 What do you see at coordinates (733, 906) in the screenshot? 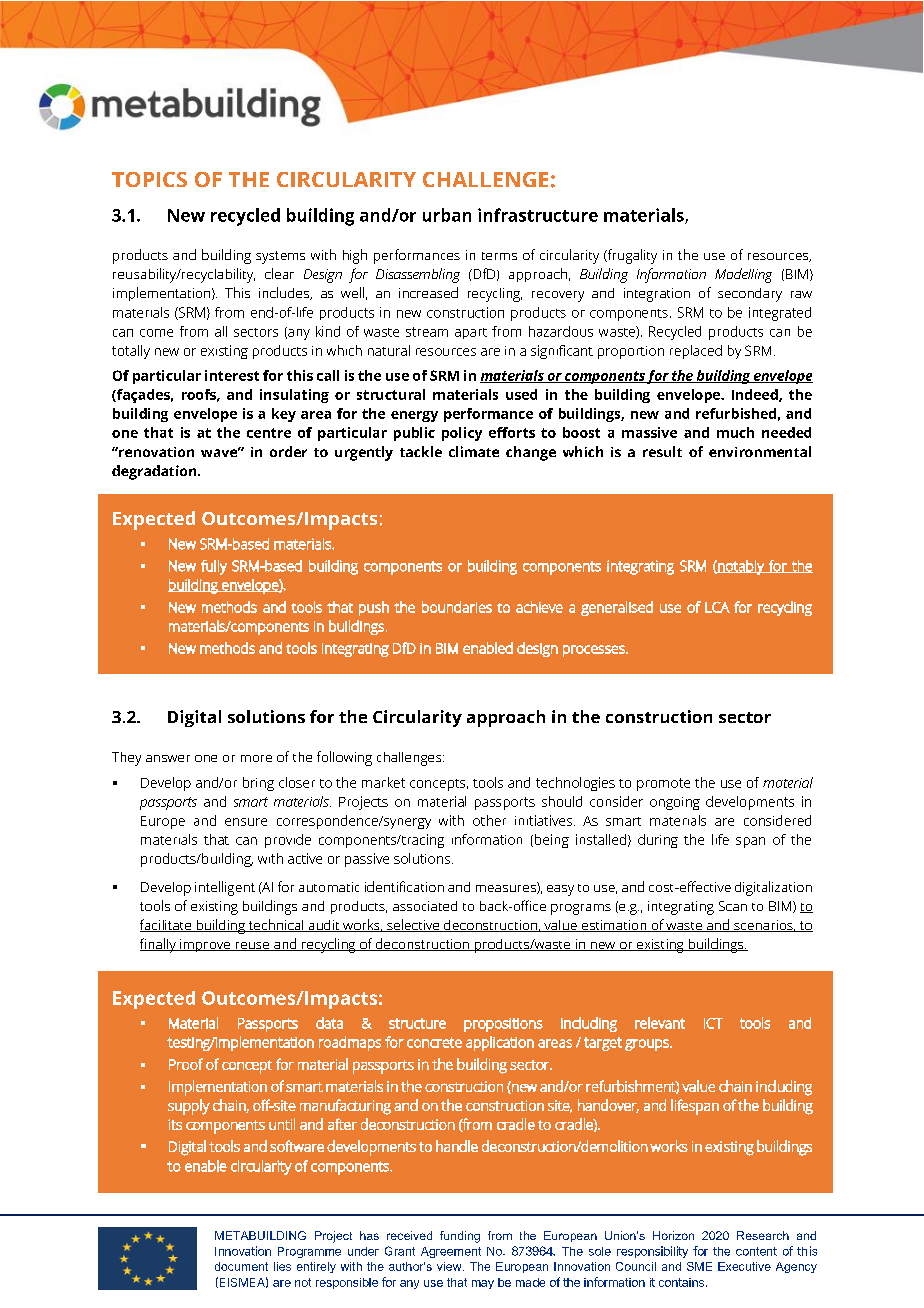
I see `Scan` at bounding box center [733, 906].
